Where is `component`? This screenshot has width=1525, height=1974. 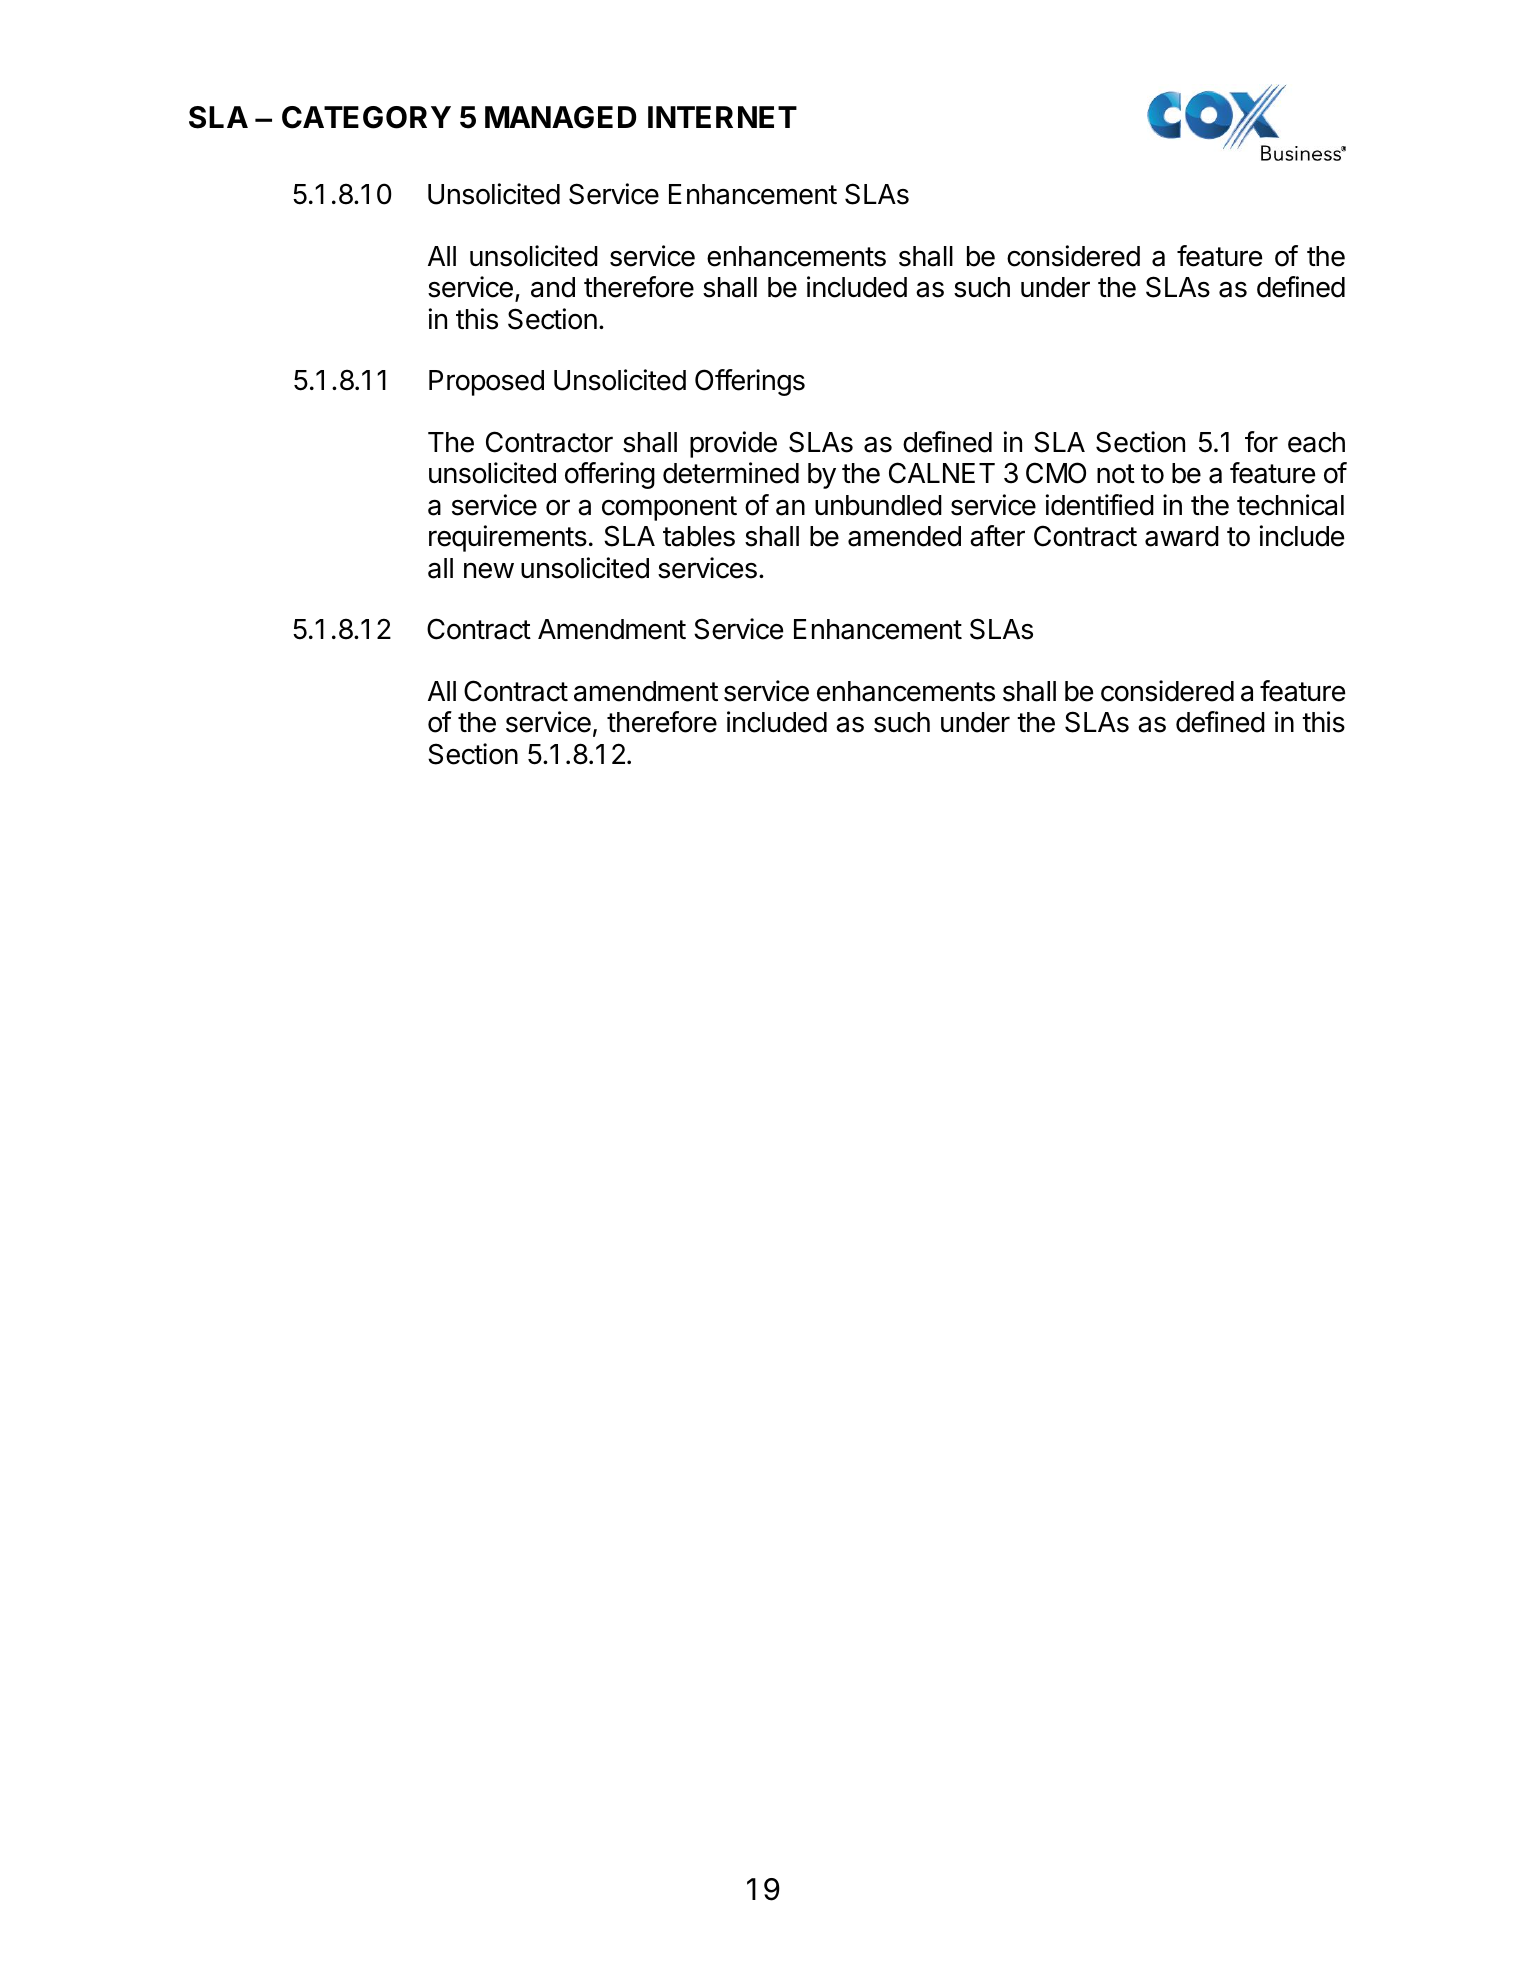
component is located at coordinates (669, 508).
